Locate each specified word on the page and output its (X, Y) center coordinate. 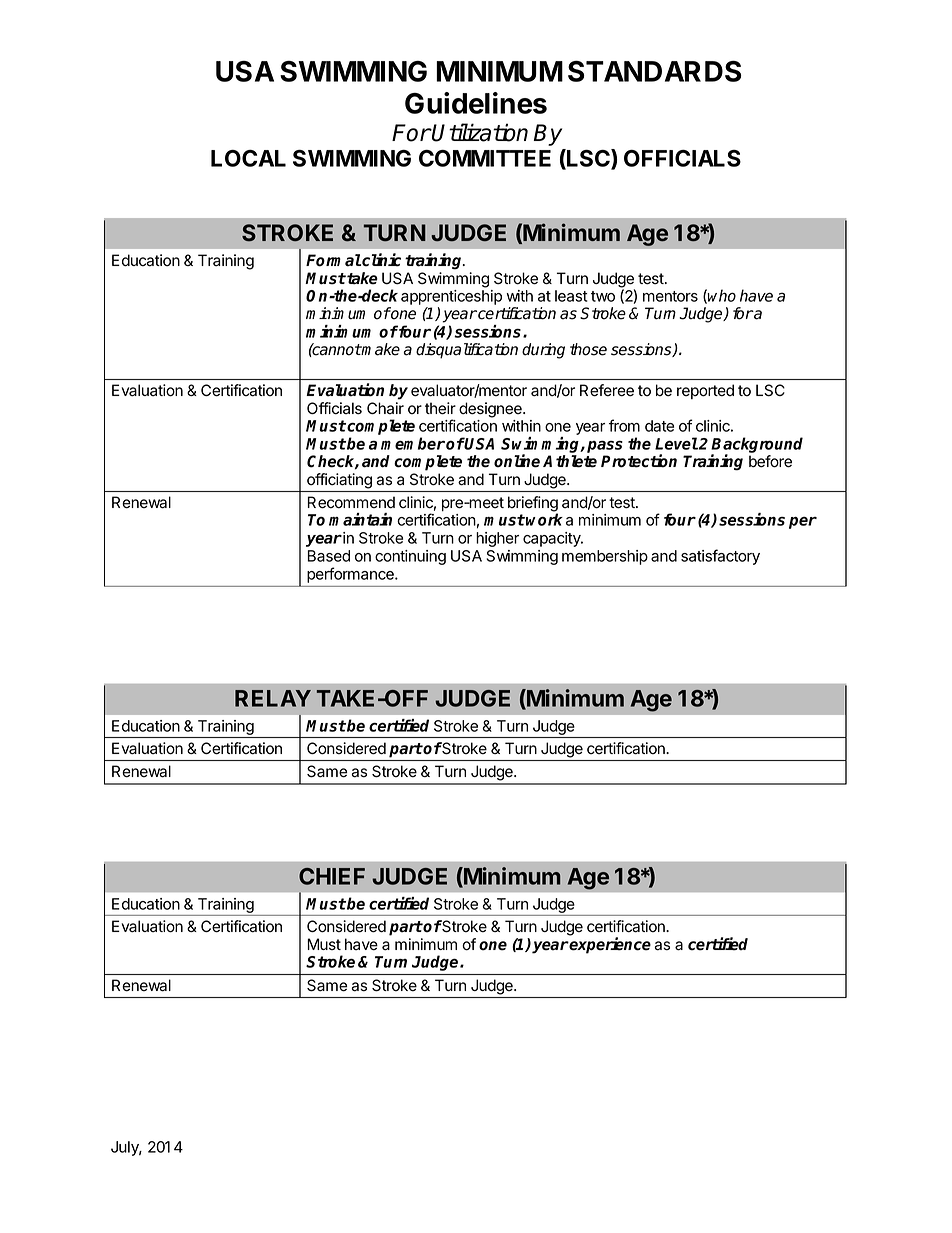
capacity (553, 539)
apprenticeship (451, 297)
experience (609, 945)
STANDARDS (654, 71)
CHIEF (332, 876)
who (721, 295)
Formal (333, 260)
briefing (533, 505)
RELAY (273, 698)
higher (497, 539)
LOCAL (248, 158)
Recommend (351, 502)
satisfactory (720, 557)
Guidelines (476, 103)
